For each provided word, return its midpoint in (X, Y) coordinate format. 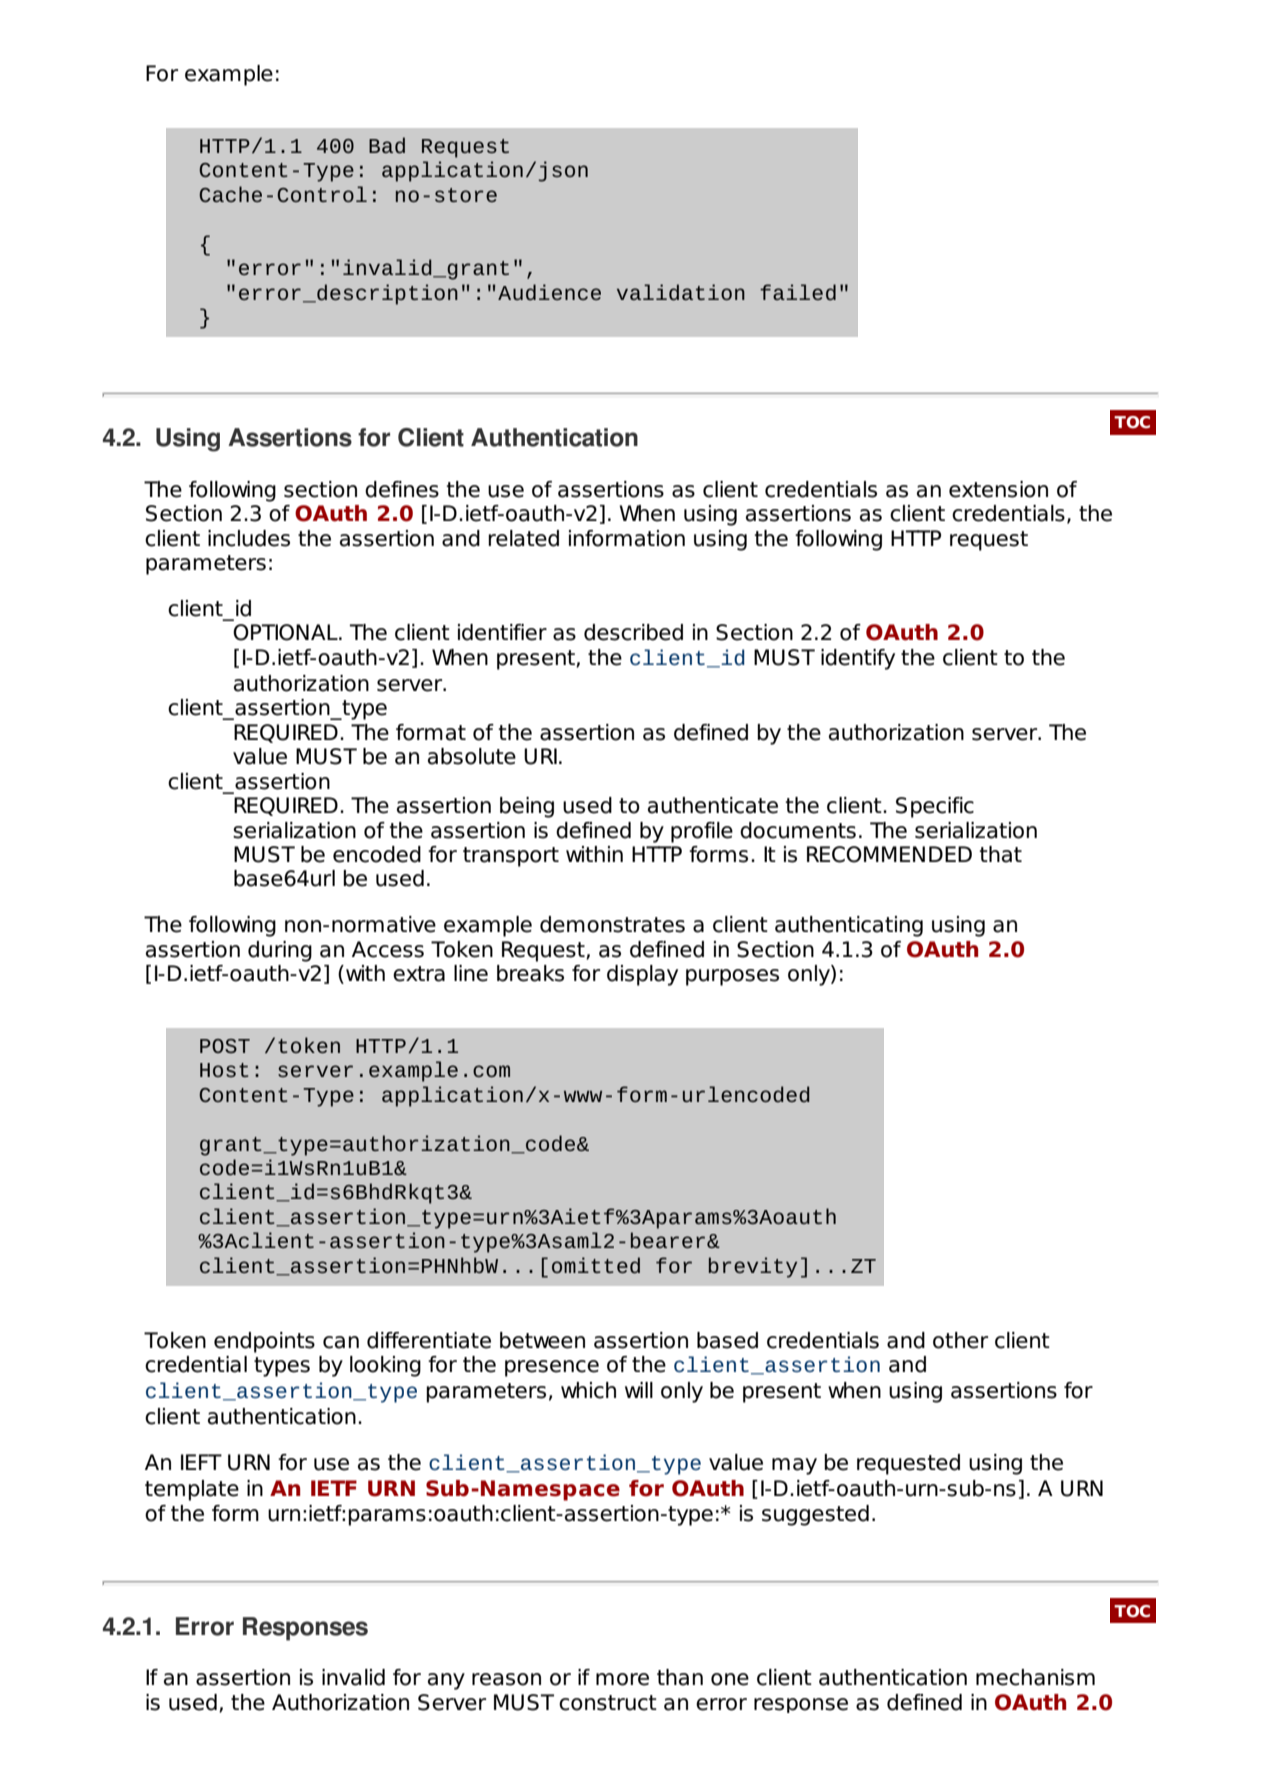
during (280, 951)
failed (798, 292)
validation (681, 292)
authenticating (849, 926)
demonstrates (612, 924)
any (446, 1681)
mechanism (1035, 1677)
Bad (387, 145)
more (622, 1679)
